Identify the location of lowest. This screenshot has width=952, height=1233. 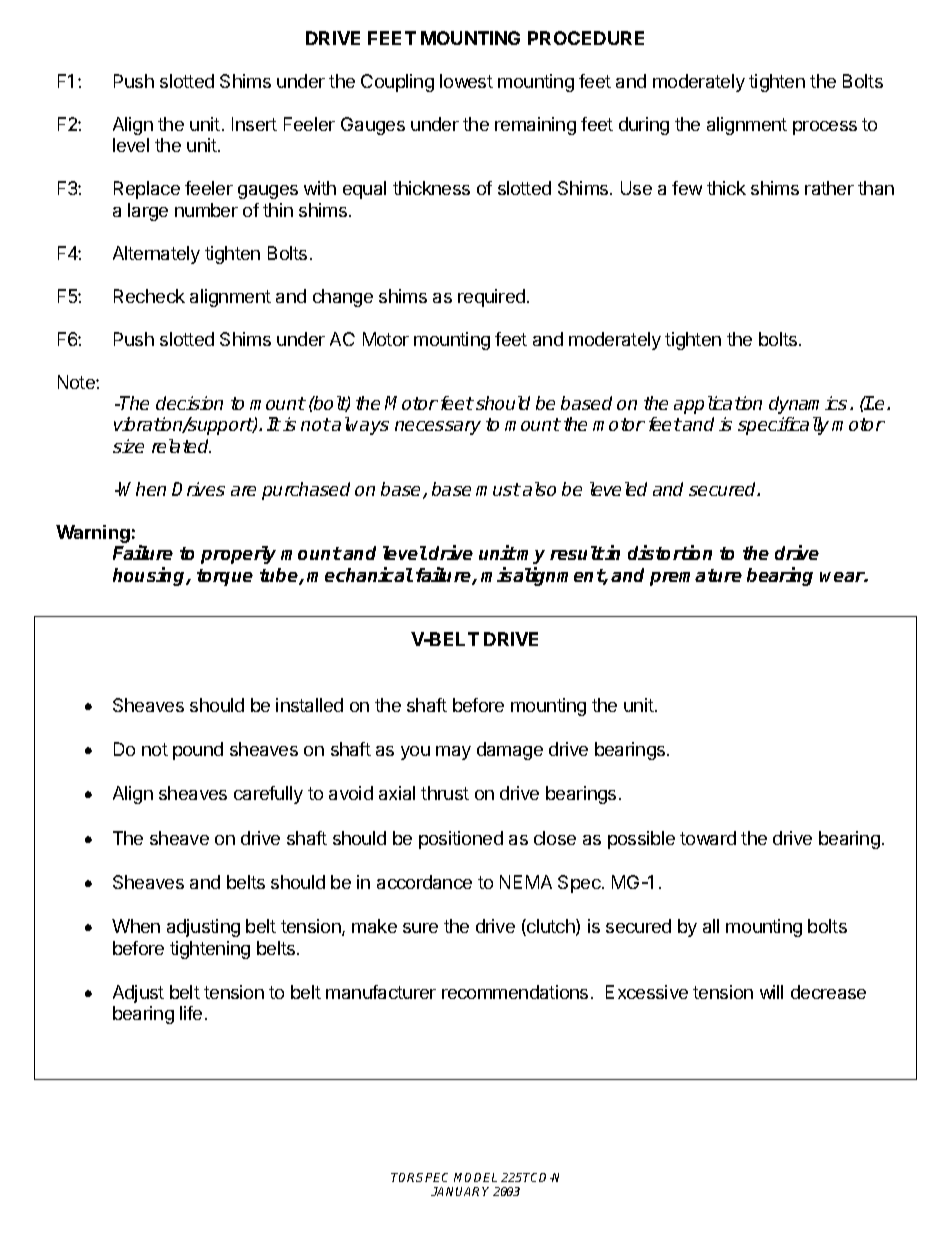
(466, 81).
